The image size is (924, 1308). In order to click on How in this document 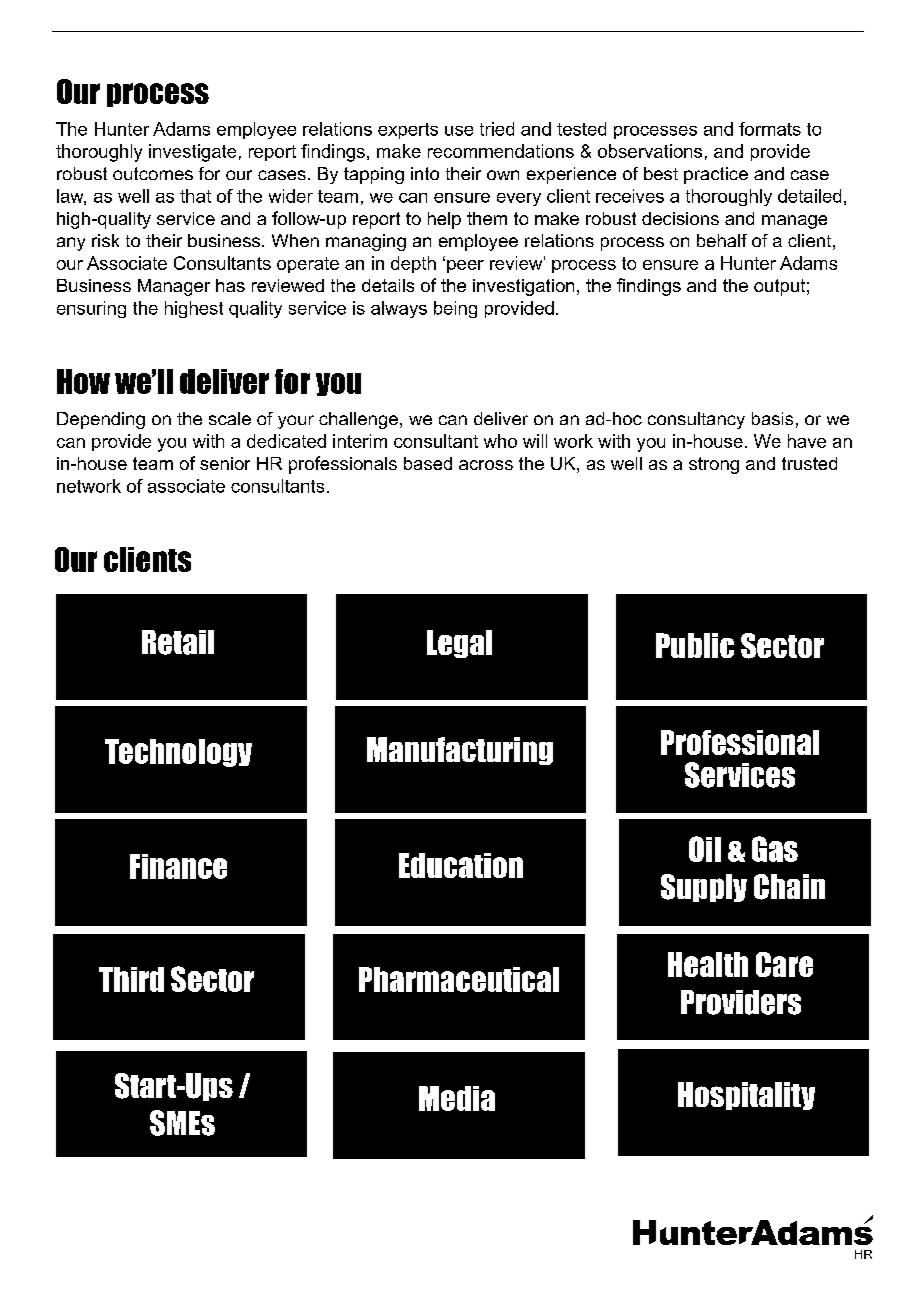, I will do `click(83, 381)`.
